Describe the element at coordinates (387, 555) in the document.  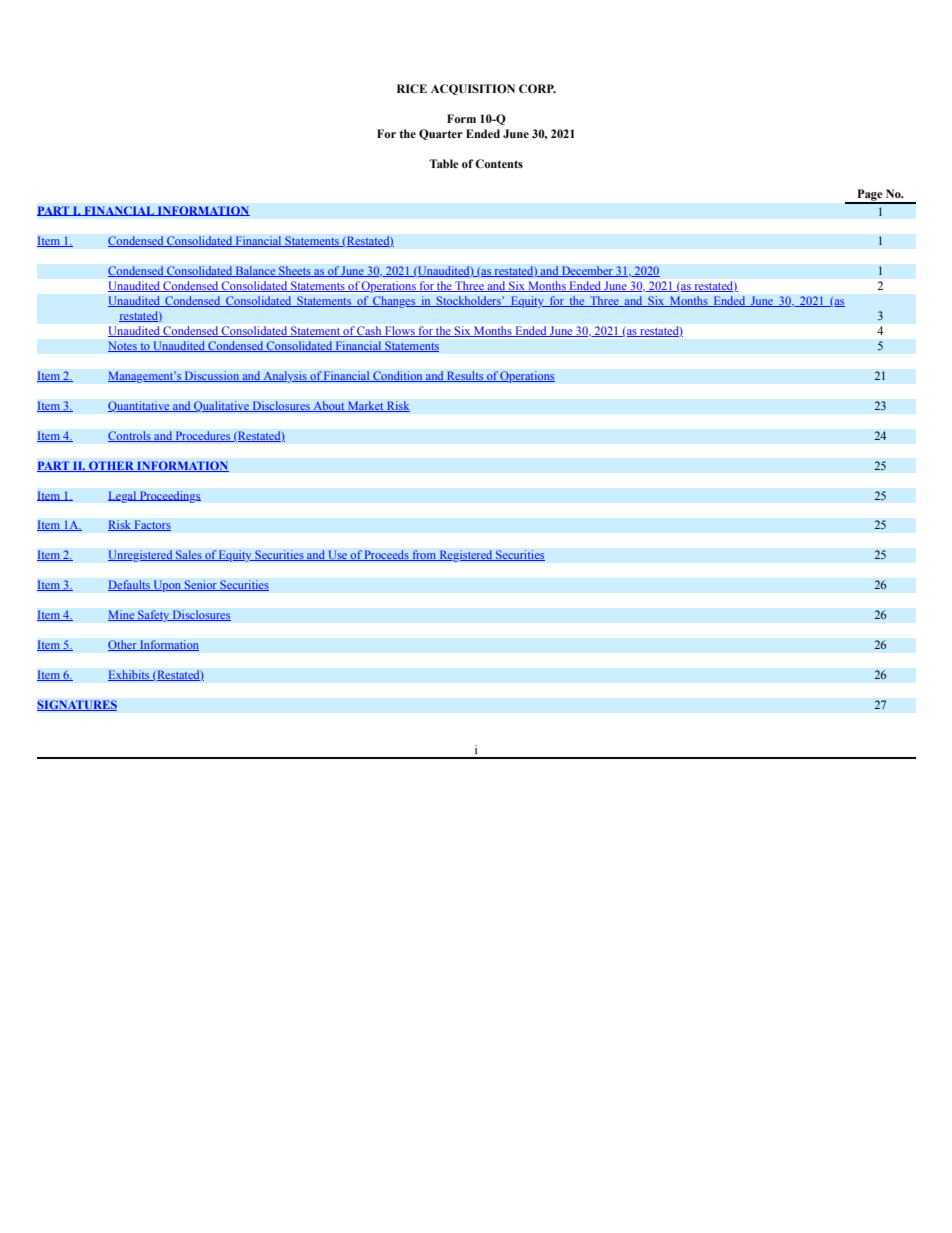
I see `Proceeds` at that location.
